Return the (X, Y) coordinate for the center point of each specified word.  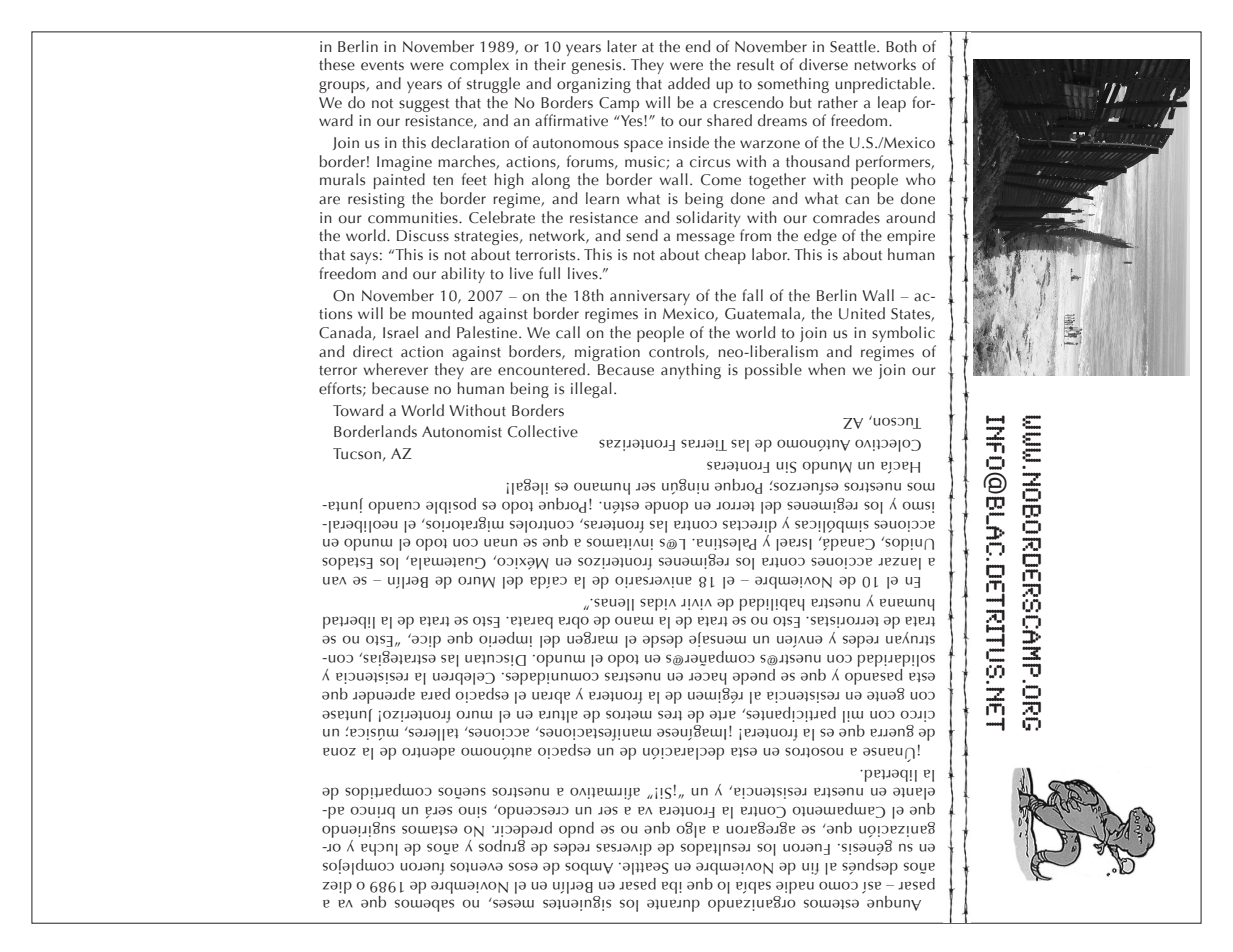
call (568, 332)
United (862, 313)
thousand (817, 161)
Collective (543, 431)
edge (820, 237)
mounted (442, 313)
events (382, 66)
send (642, 235)
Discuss (423, 236)
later (622, 46)
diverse (823, 64)
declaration (470, 142)
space (643, 146)
